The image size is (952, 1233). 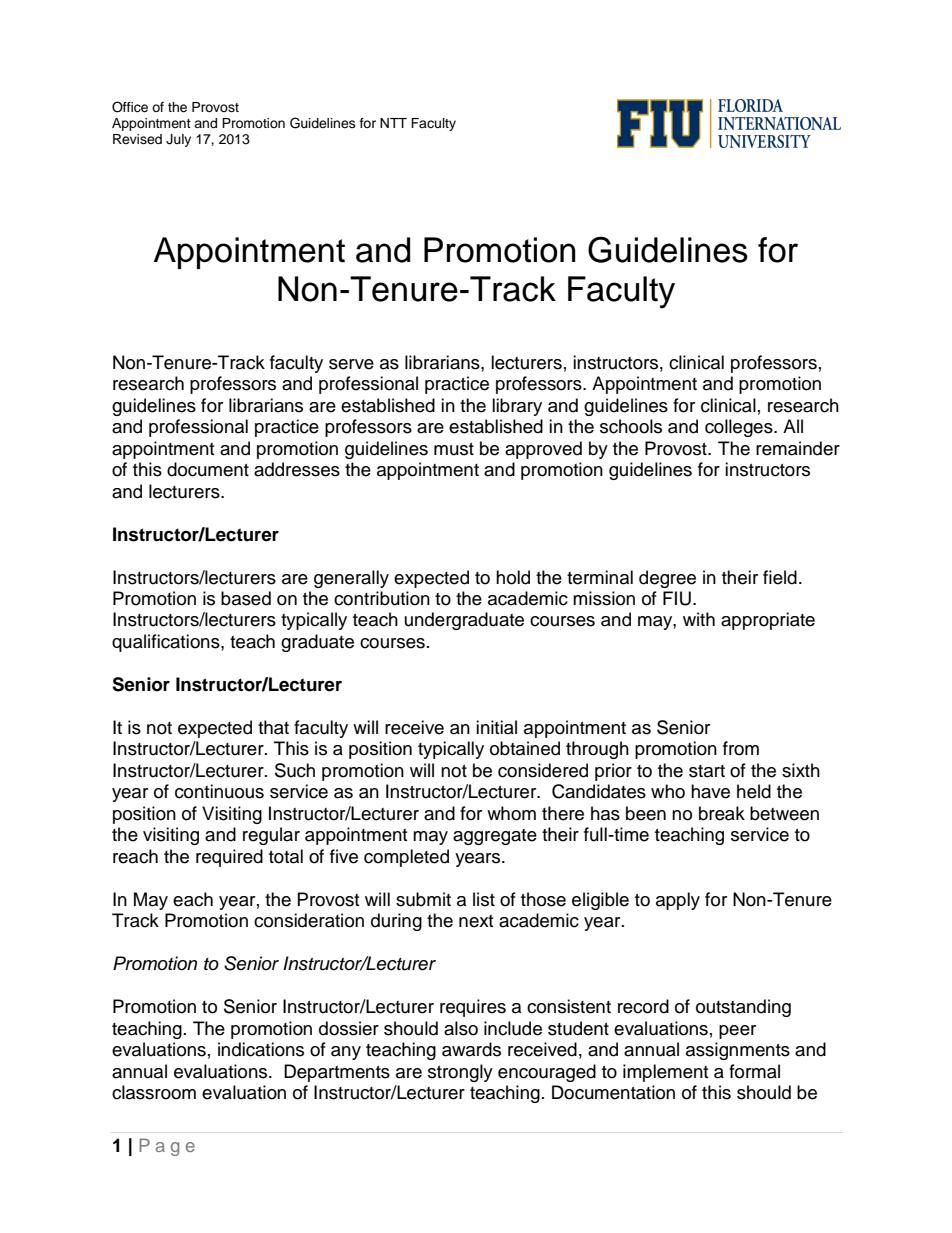 I want to click on colleges, so click(x=740, y=428).
